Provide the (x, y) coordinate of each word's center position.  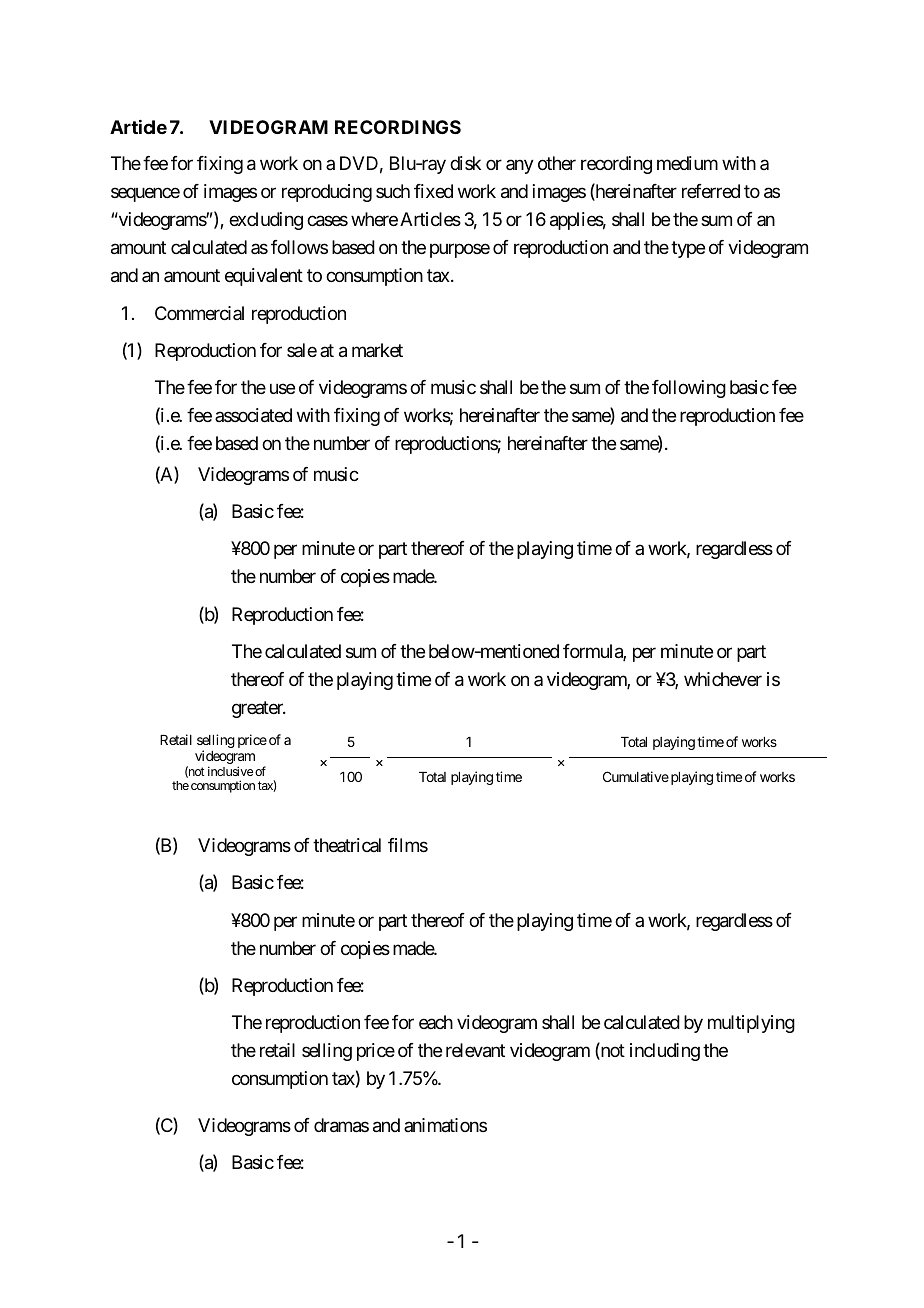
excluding (266, 221)
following (689, 389)
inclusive (230, 771)
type (688, 250)
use (282, 389)
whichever (723, 679)
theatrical (347, 845)
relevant (475, 1050)
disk (465, 163)
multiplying (751, 1024)
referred (711, 191)
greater (258, 709)
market (377, 350)
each (436, 1022)
